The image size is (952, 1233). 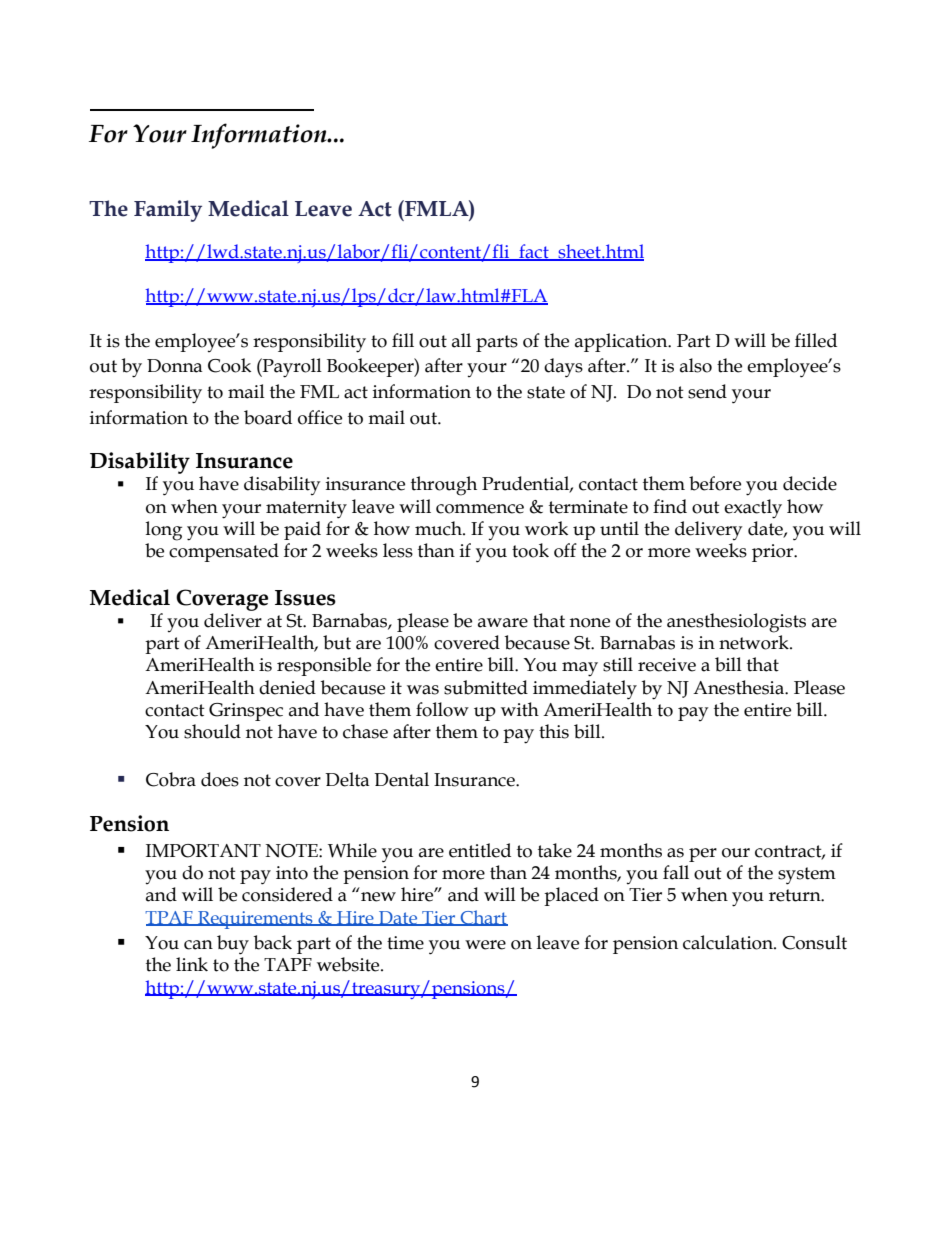 What do you see at coordinates (168, 211) in the page?
I see `Family` at bounding box center [168, 211].
